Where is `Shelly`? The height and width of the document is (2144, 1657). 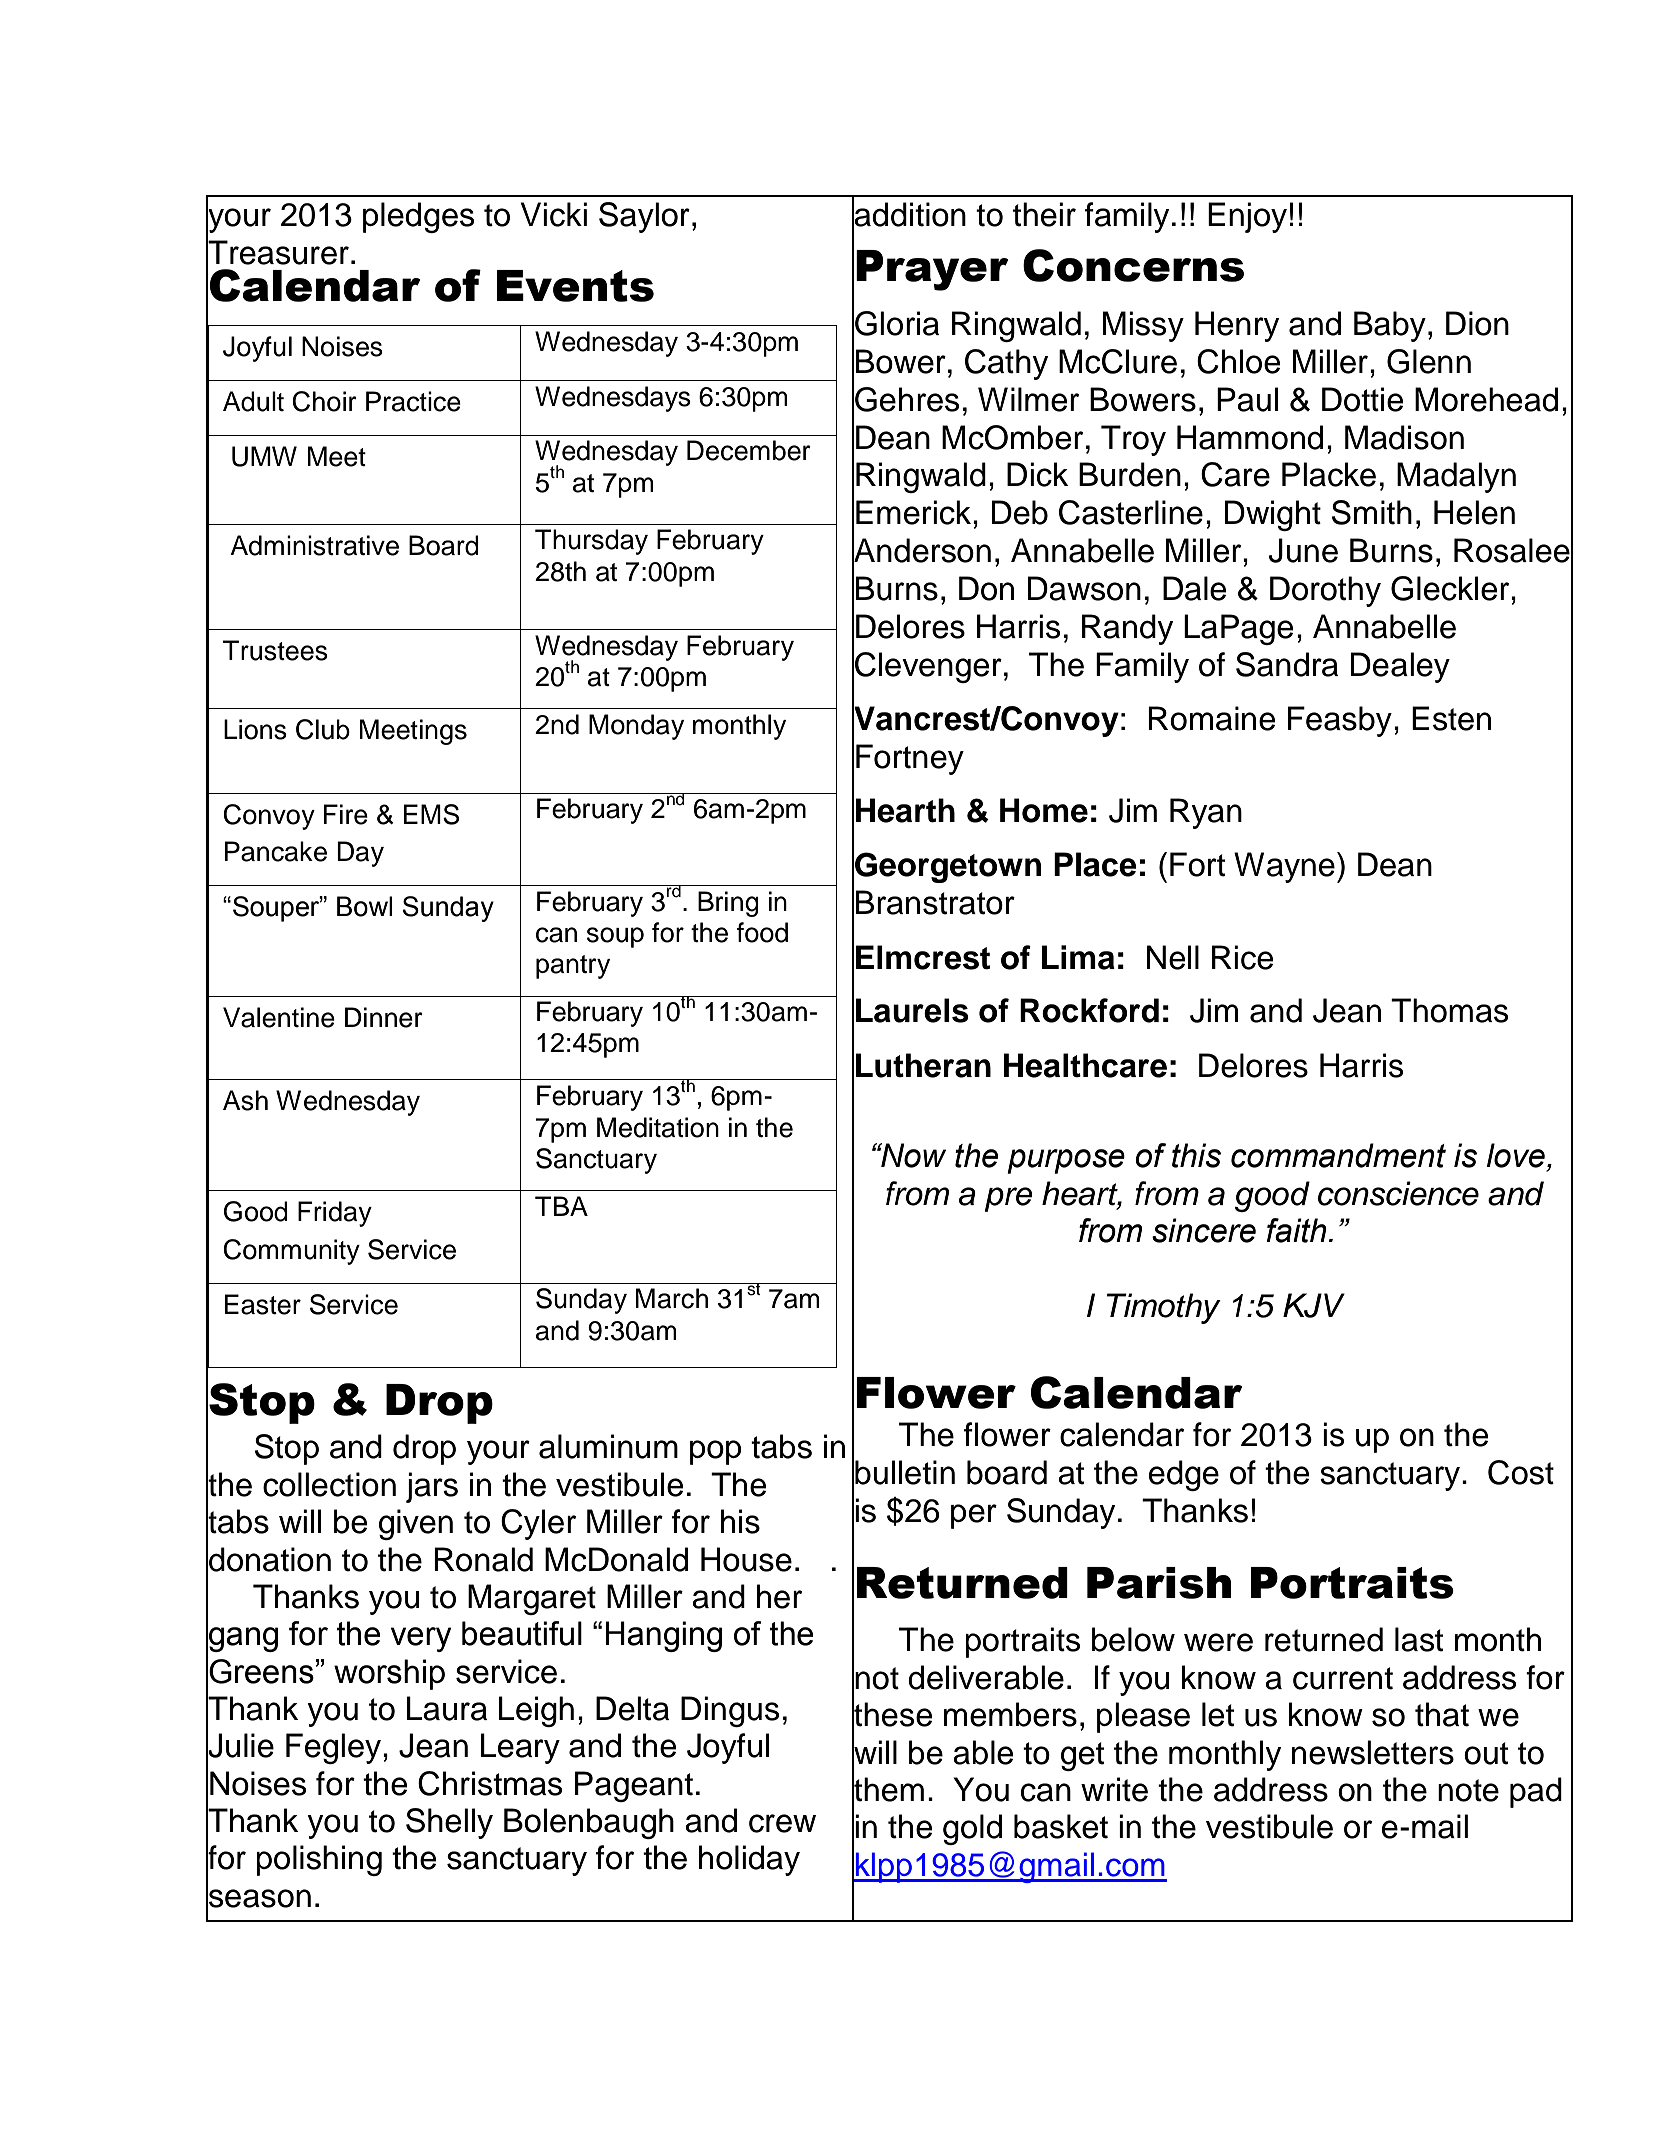 Shelly is located at coordinates (449, 1823).
